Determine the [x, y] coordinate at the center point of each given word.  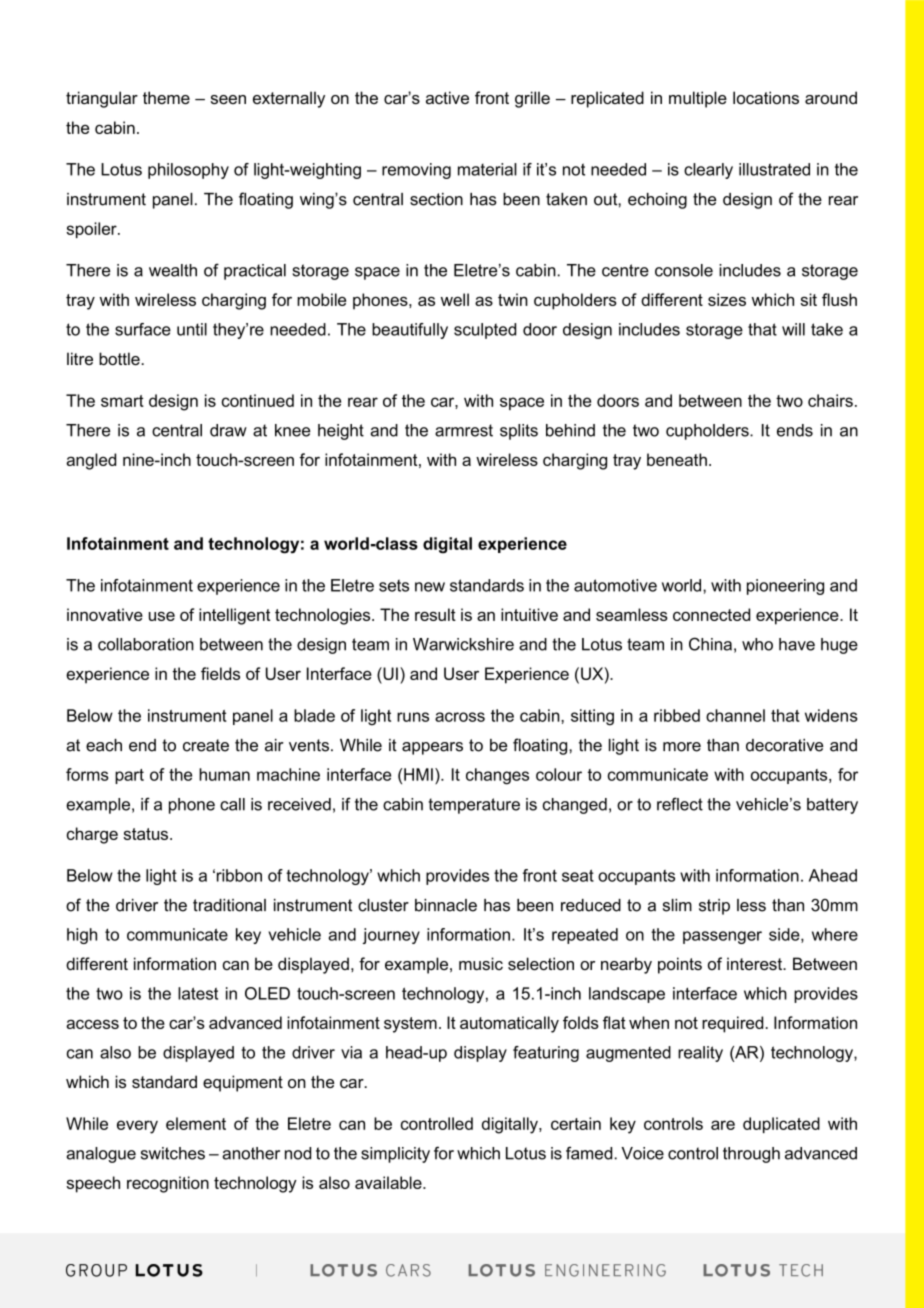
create [206, 745]
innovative [105, 614]
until [192, 329]
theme [166, 97]
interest [755, 963]
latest [198, 993]
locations [766, 97]
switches [173, 1153]
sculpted [485, 331]
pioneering [785, 587]
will [793, 329]
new [430, 587]
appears [432, 748]
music [481, 963]
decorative [784, 745]
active [447, 97]
